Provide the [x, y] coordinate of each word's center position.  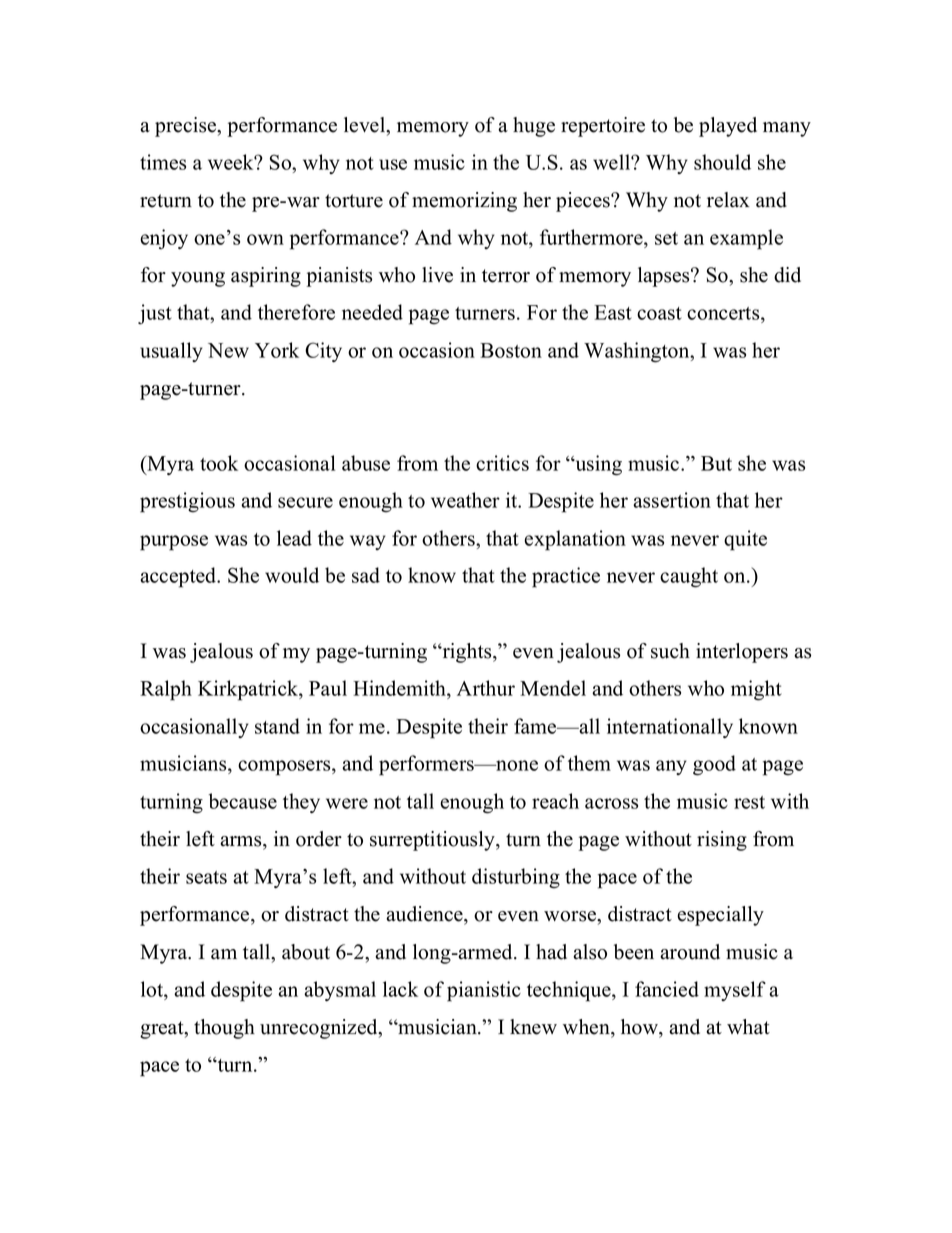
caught [689, 577]
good [714, 765]
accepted [179, 577]
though [224, 1029]
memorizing [464, 202]
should [722, 162]
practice [566, 577]
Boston [511, 350]
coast [659, 313]
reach [555, 801]
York [277, 350]
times [163, 162]
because [243, 801]
